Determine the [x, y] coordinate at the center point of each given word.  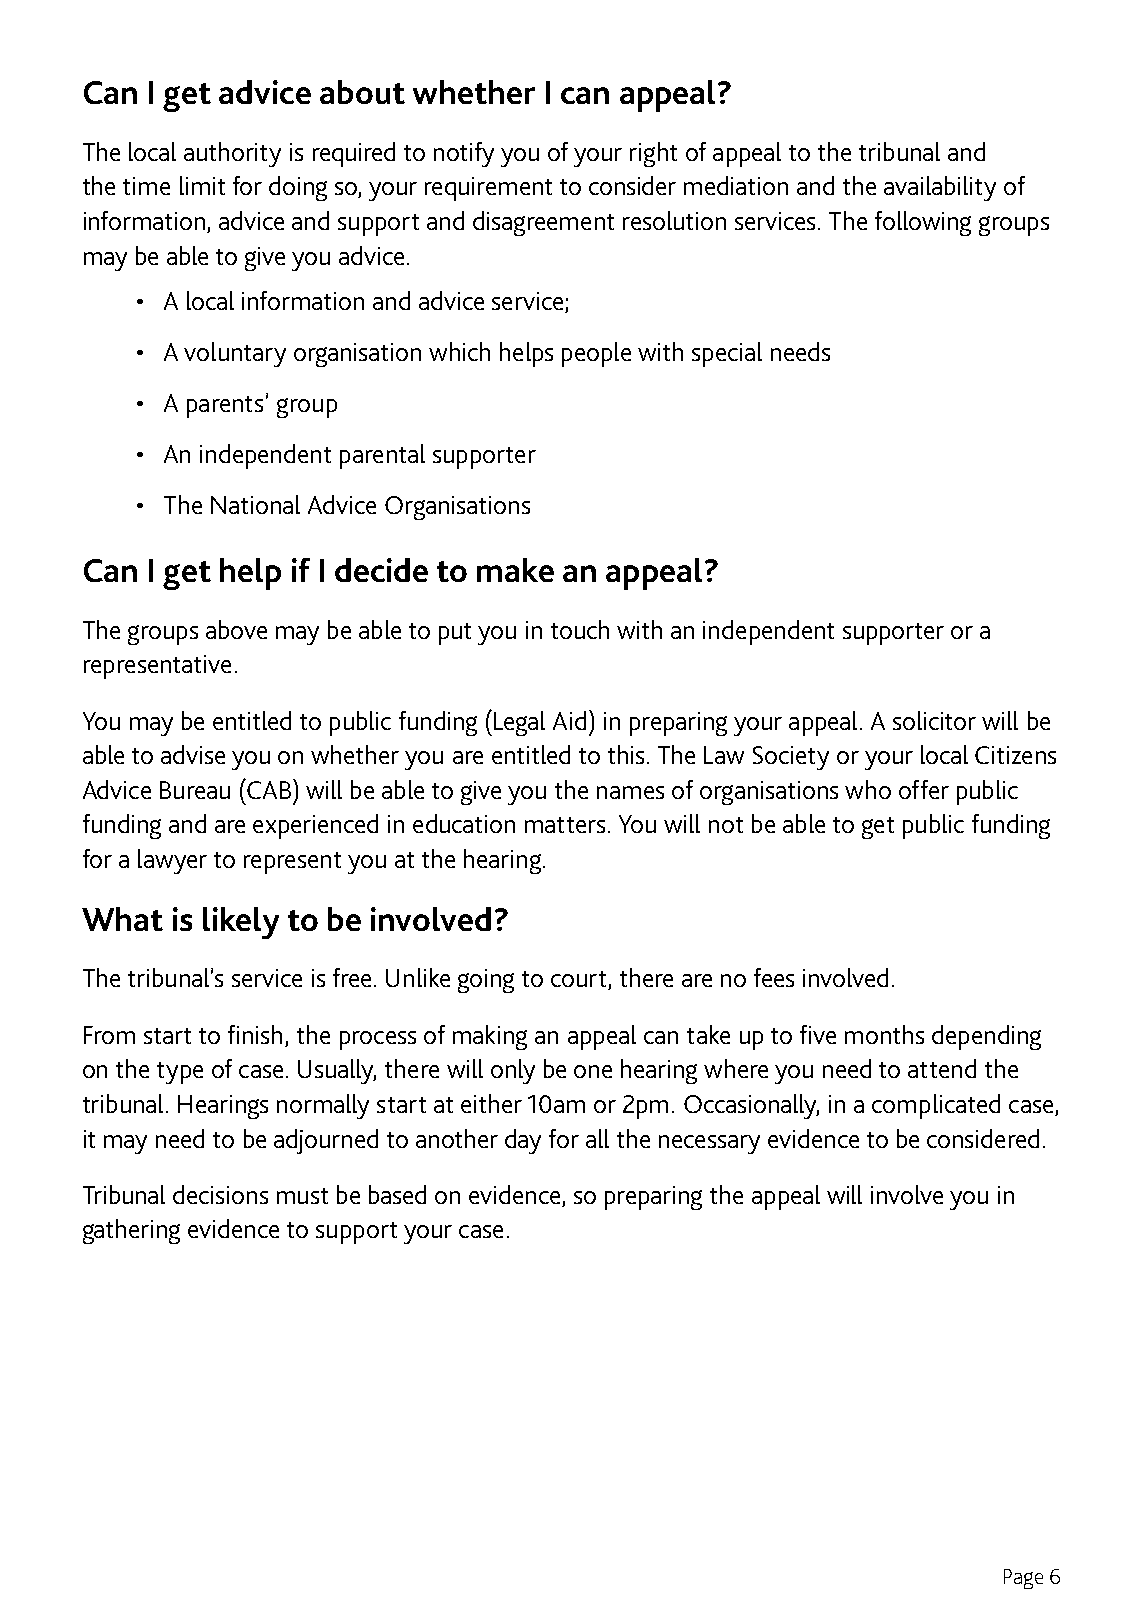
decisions [220, 1194]
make [515, 570]
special [727, 354]
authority [232, 154]
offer [924, 789]
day [523, 1141]
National [255, 504]
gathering [131, 1231]
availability [940, 188]
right [653, 154]
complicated [936, 1106]
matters [565, 825]
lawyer [172, 861]
